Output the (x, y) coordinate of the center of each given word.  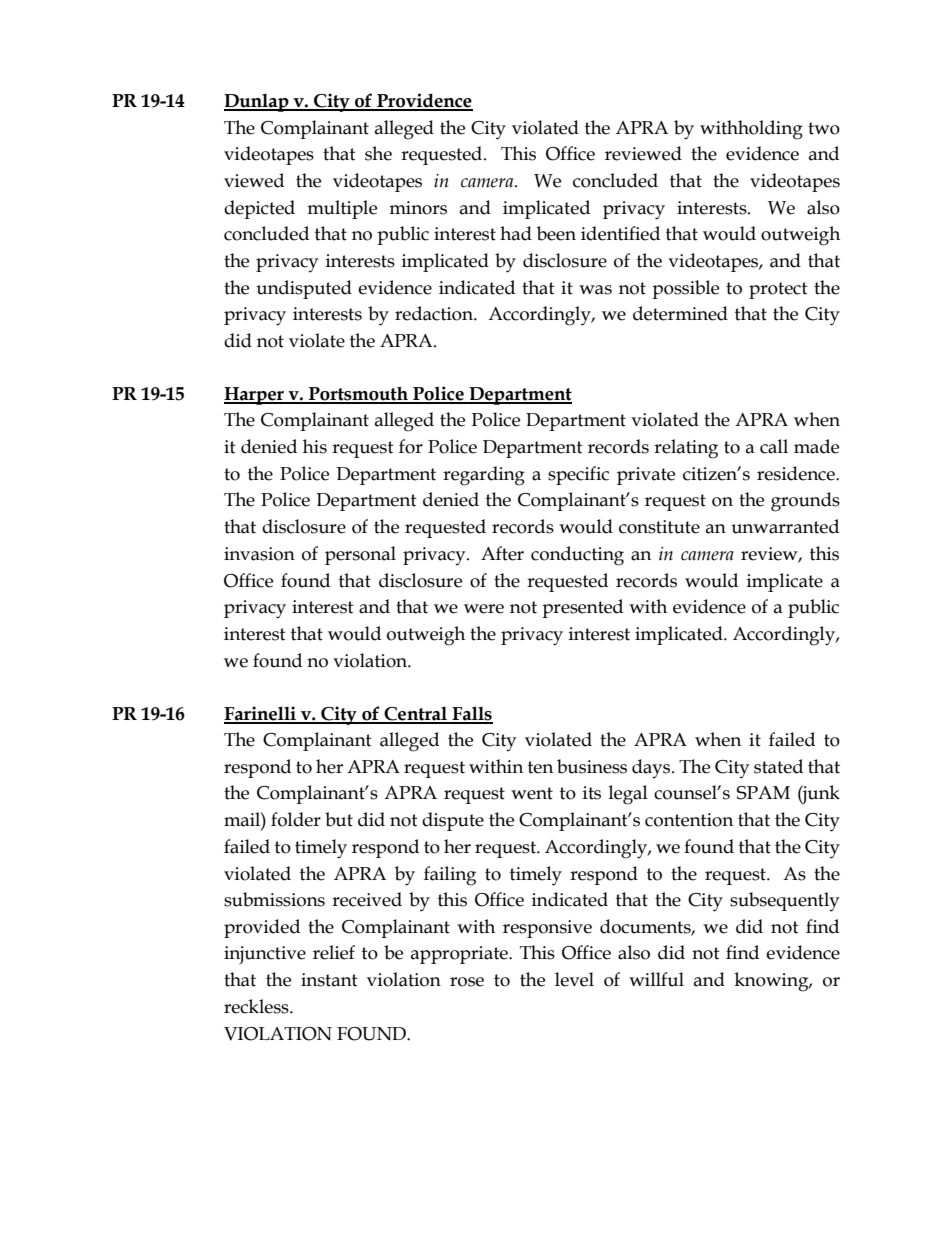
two (824, 128)
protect (778, 290)
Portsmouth (358, 394)
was (595, 290)
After (502, 553)
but (339, 819)
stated (778, 766)
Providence (424, 101)
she (378, 153)
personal (360, 555)
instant (329, 980)
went (532, 793)
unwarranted (785, 526)
